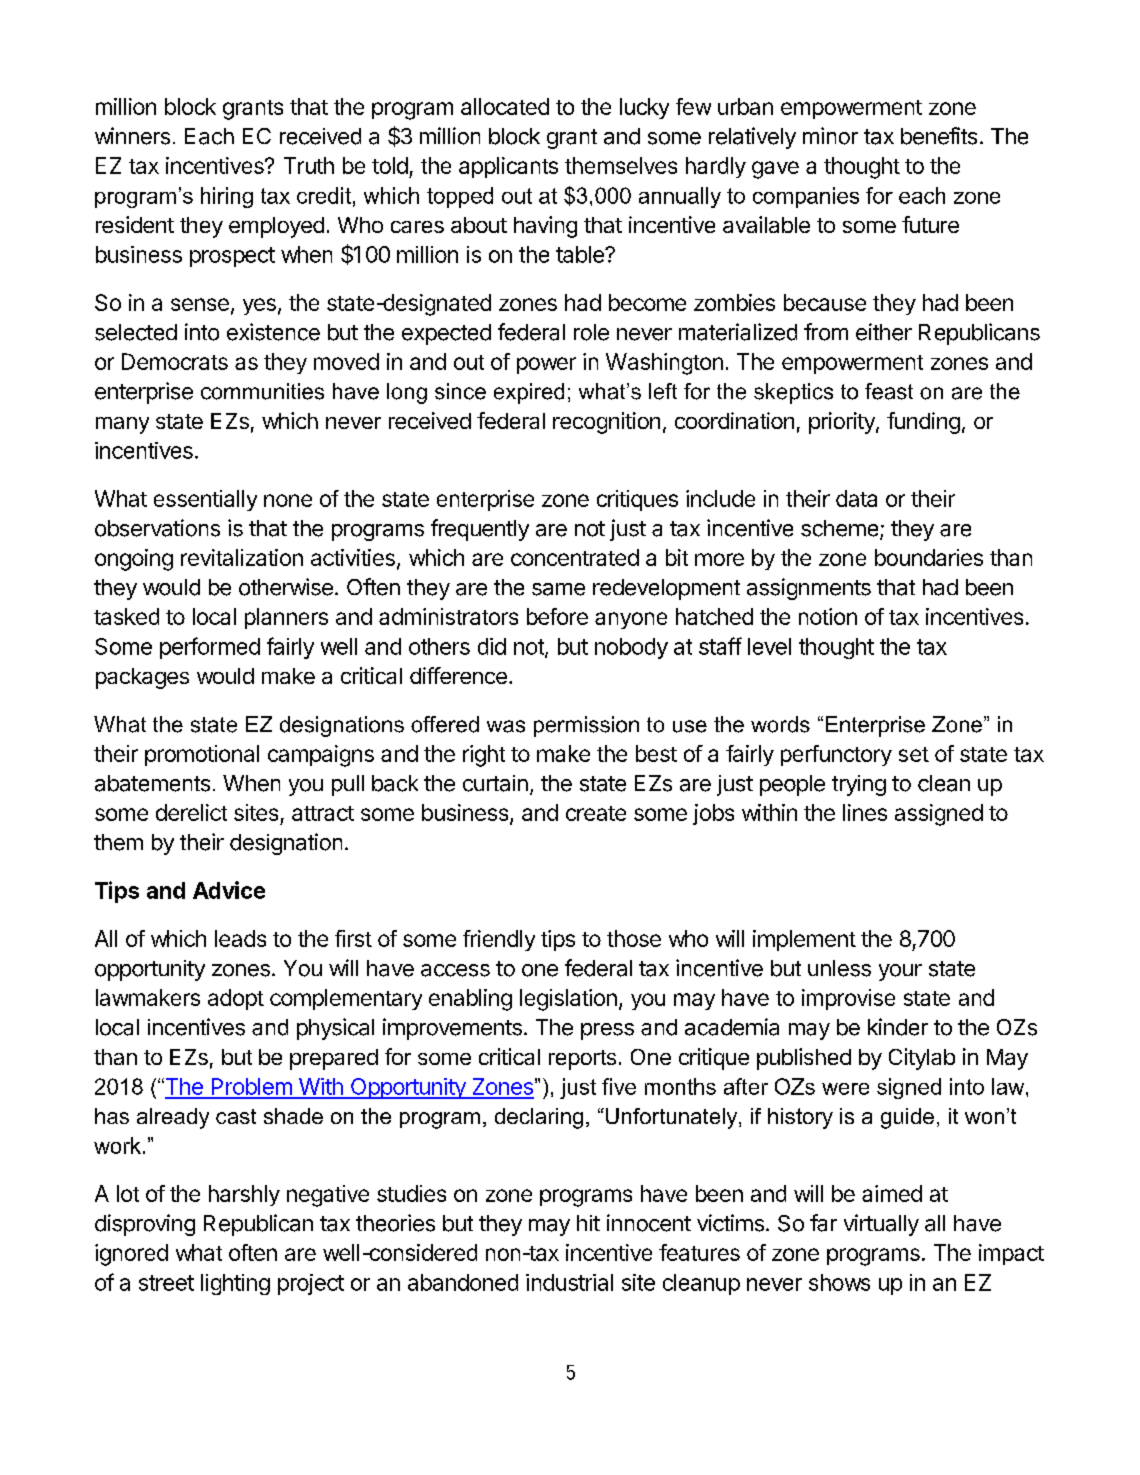 The width and height of the page is (1140, 1475). Describe the element at coordinates (606, 423) in the page. I see `recognition` at that location.
